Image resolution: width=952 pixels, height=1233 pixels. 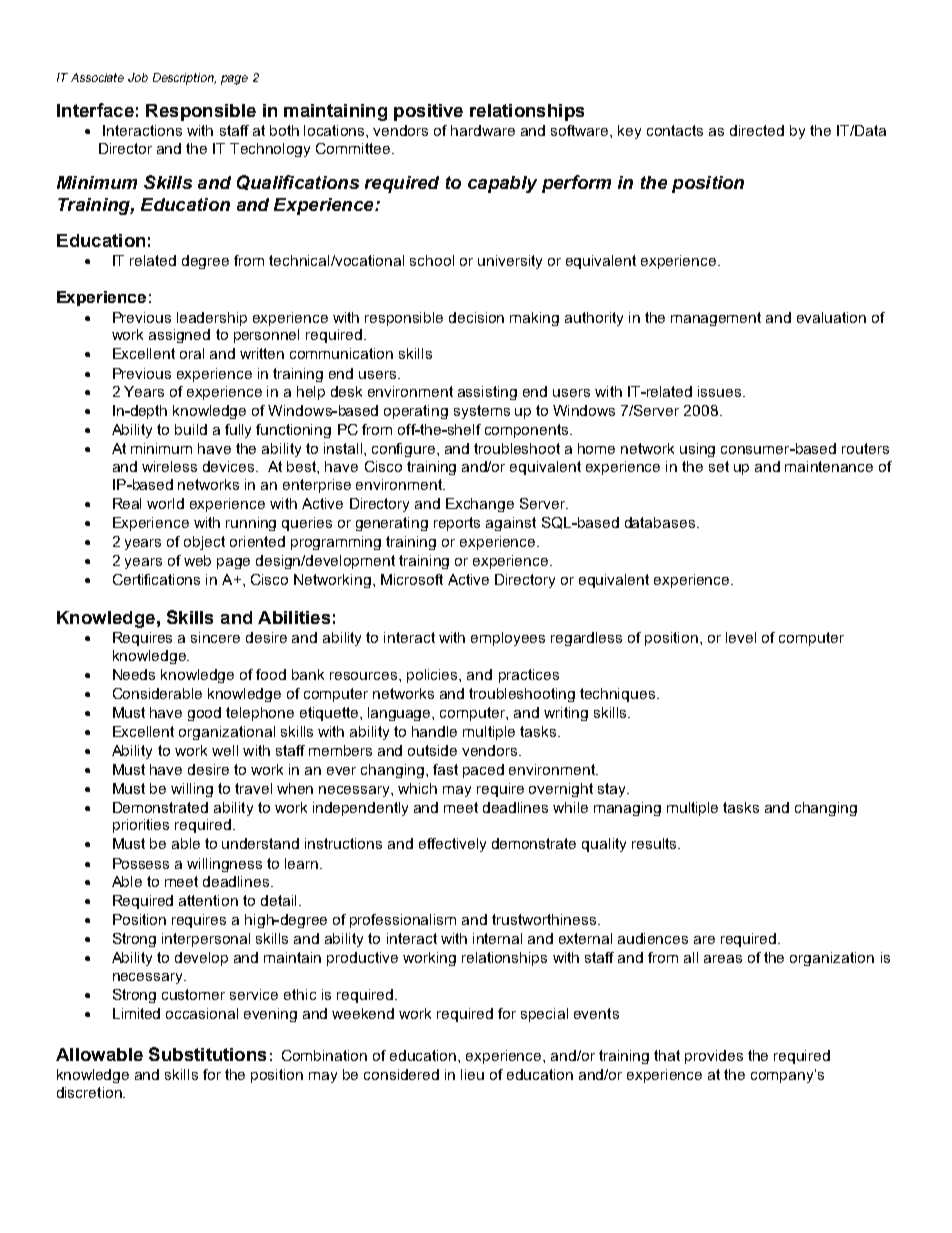 What do you see at coordinates (757, 130) in the image?
I see `directed` at bounding box center [757, 130].
